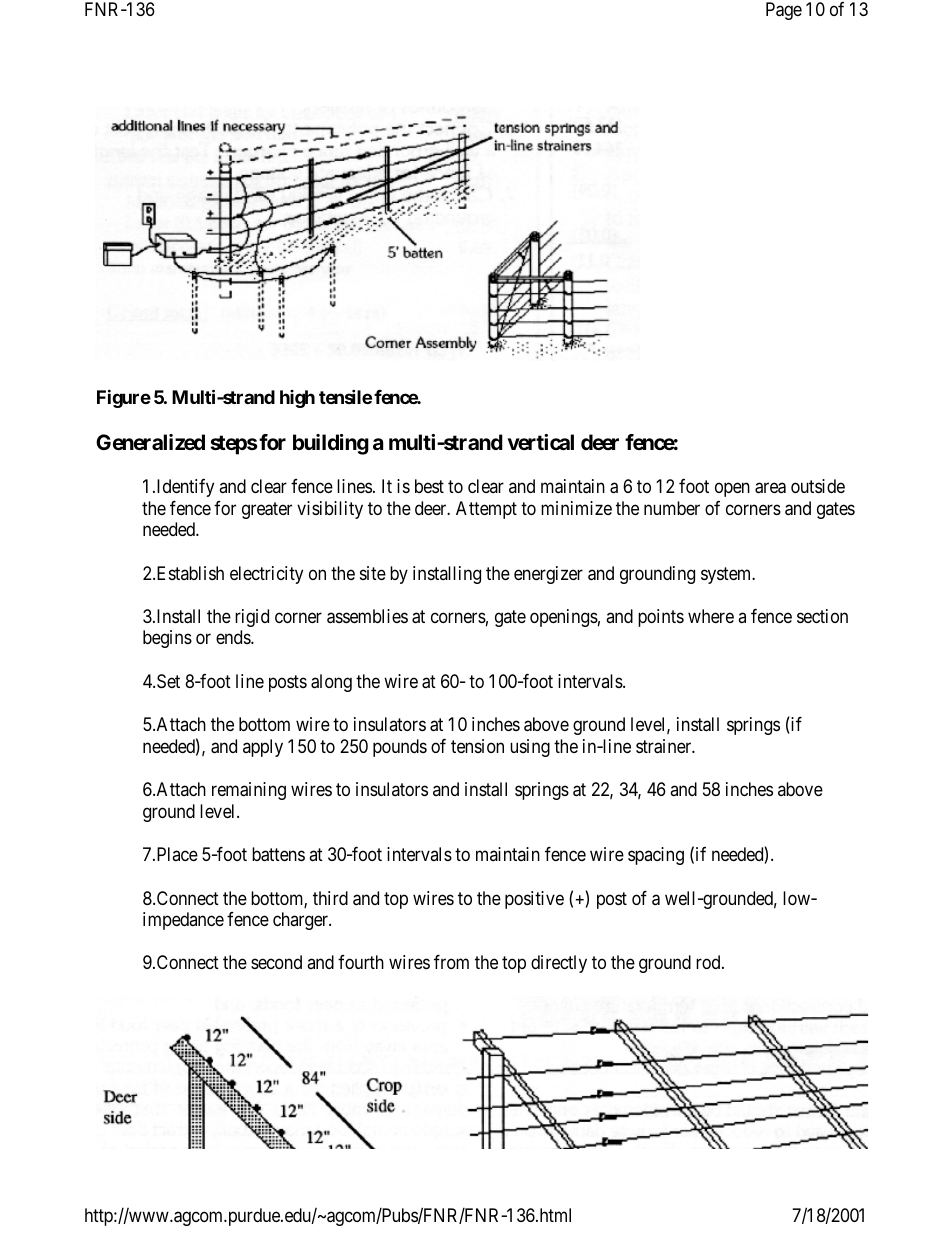  I want to click on from, so click(451, 962).
